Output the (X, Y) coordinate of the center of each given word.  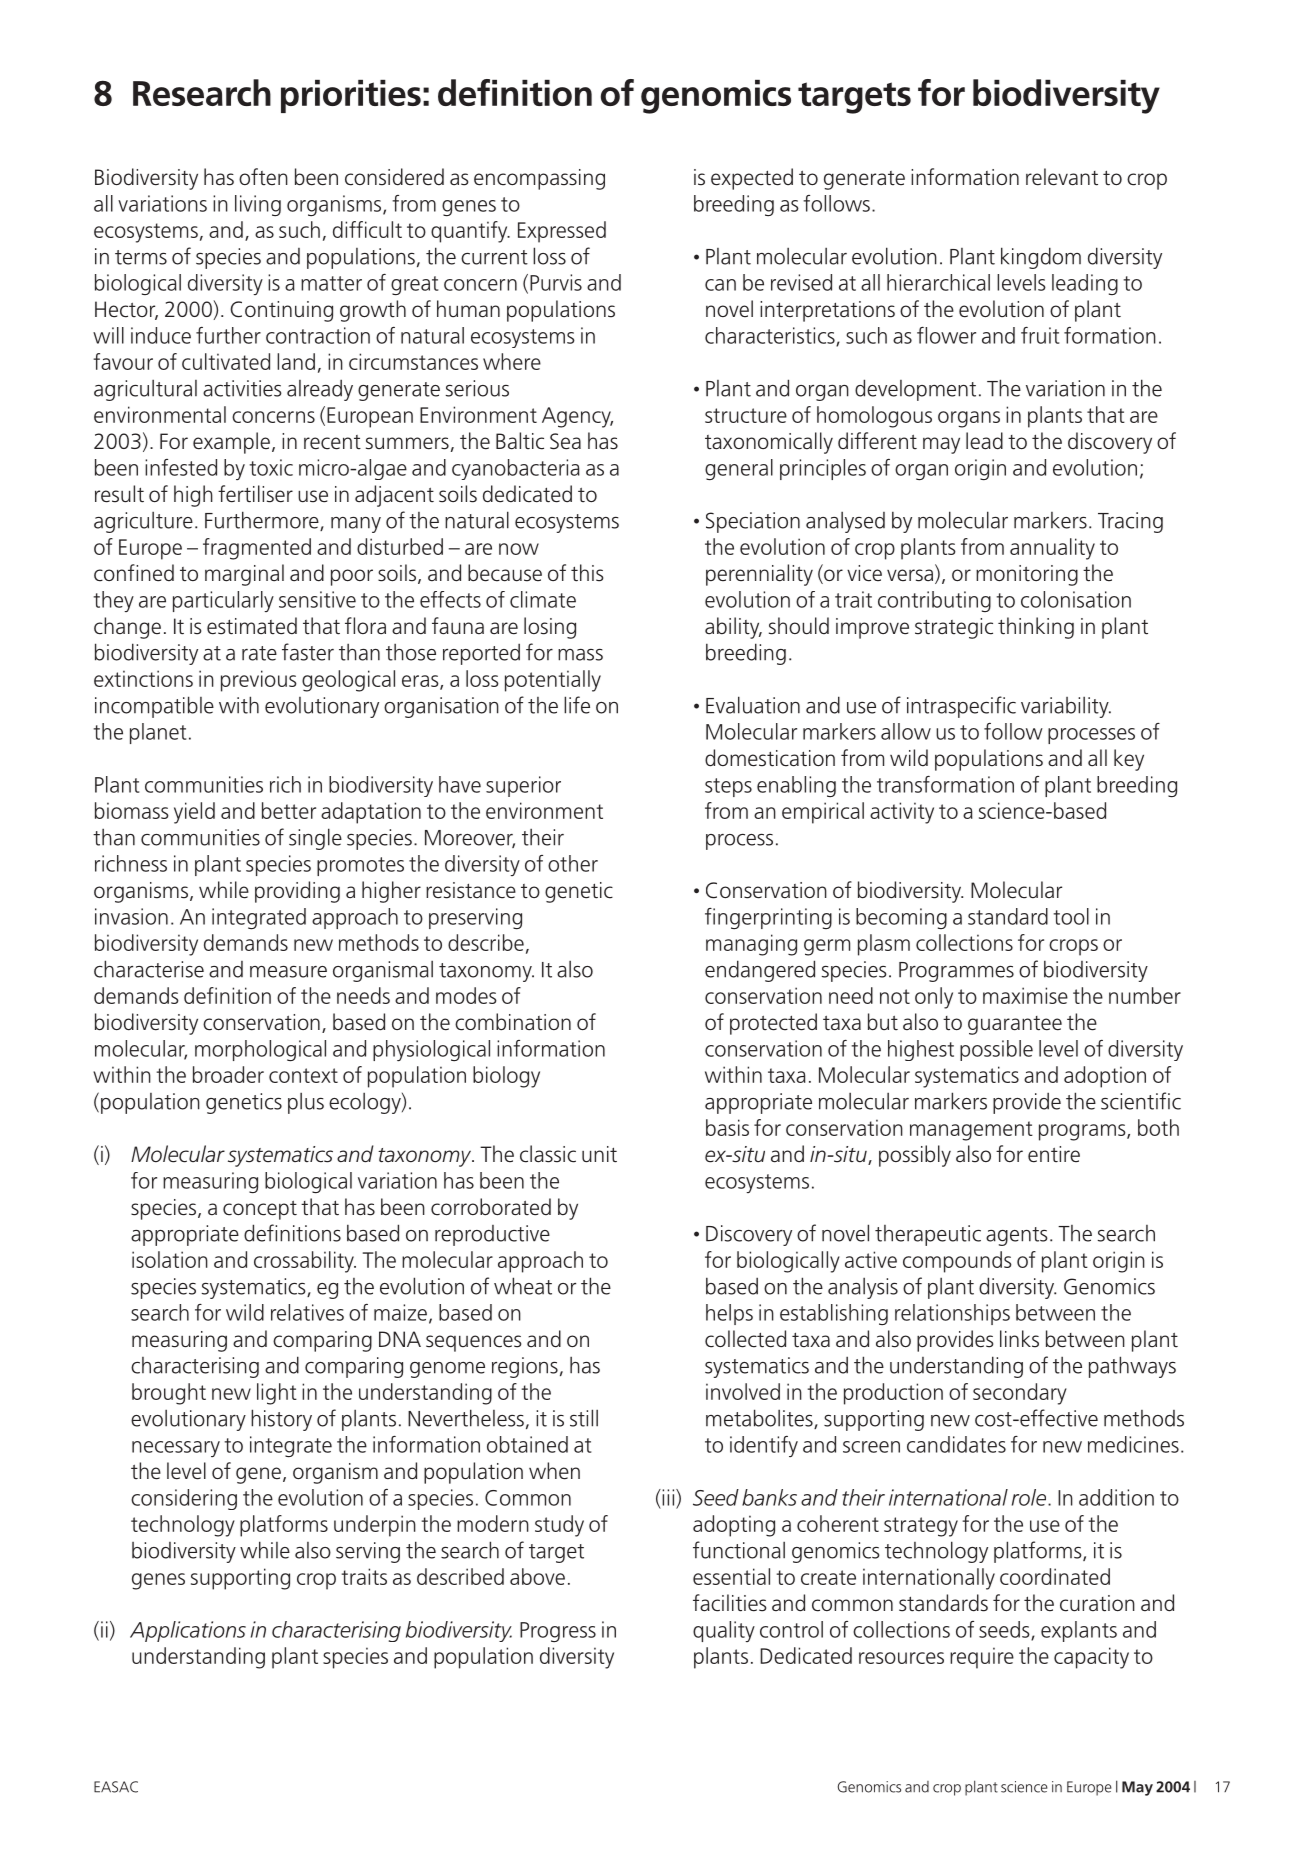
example (231, 443)
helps (729, 1314)
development (915, 390)
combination (513, 1022)
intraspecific (961, 707)
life (577, 705)
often (263, 176)
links (1019, 1339)
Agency (577, 417)
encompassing (539, 179)
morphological (260, 1050)
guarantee (1015, 1025)
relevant (1062, 177)
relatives (307, 1312)
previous (259, 681)
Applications (188, 1631)
